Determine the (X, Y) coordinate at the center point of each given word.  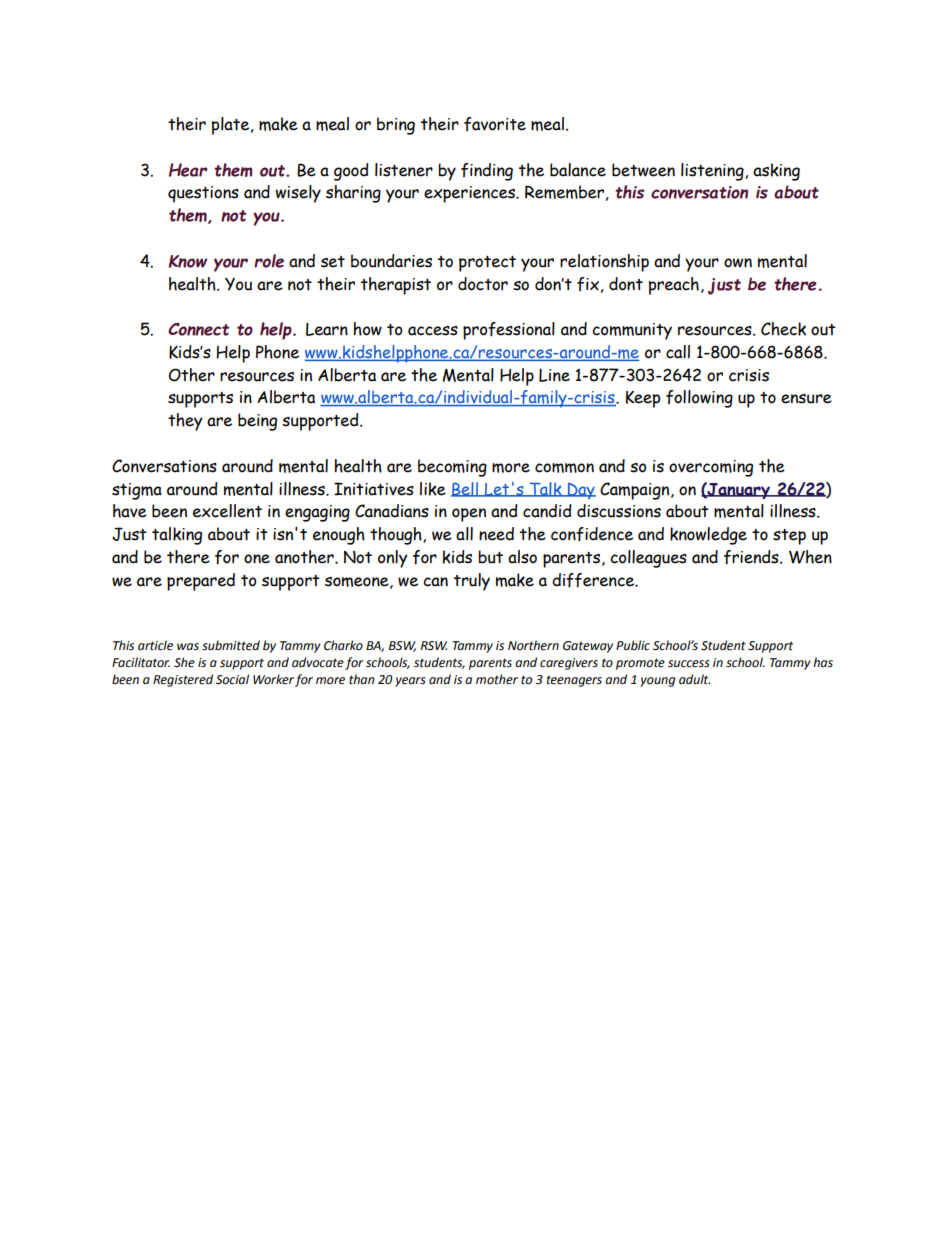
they (185, 422)
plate (232, 126)
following (699, 399)
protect (487, 264)
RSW (434, 645)
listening (713, 172)
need (496, 534)
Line (554, 375)
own (738, 263)
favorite (495, 124)
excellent (227, 511)
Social (232, 679)
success (689, 664)
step (789, 537)
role (269, 261)
